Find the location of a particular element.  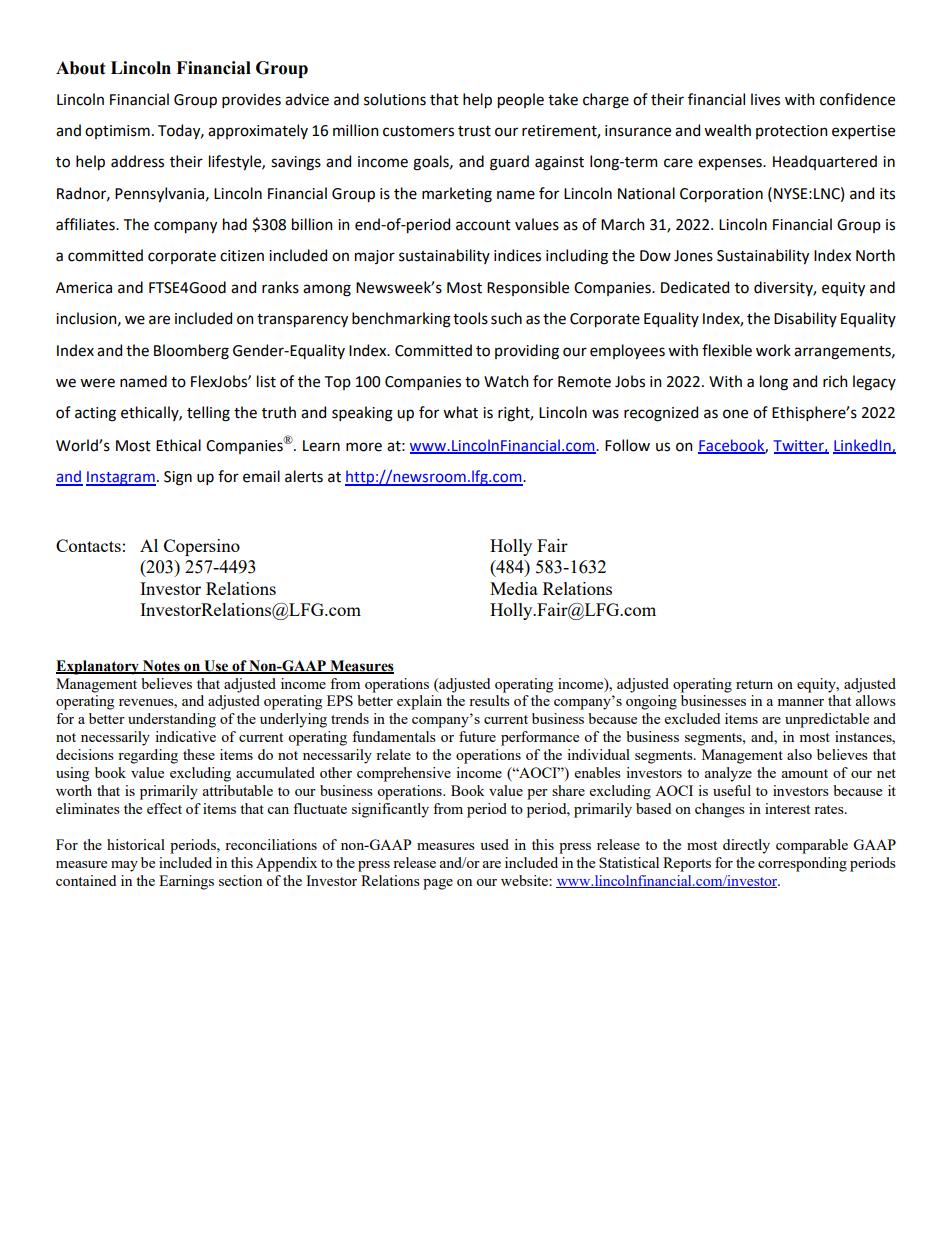

provides is located at coordinates (251, 100).
